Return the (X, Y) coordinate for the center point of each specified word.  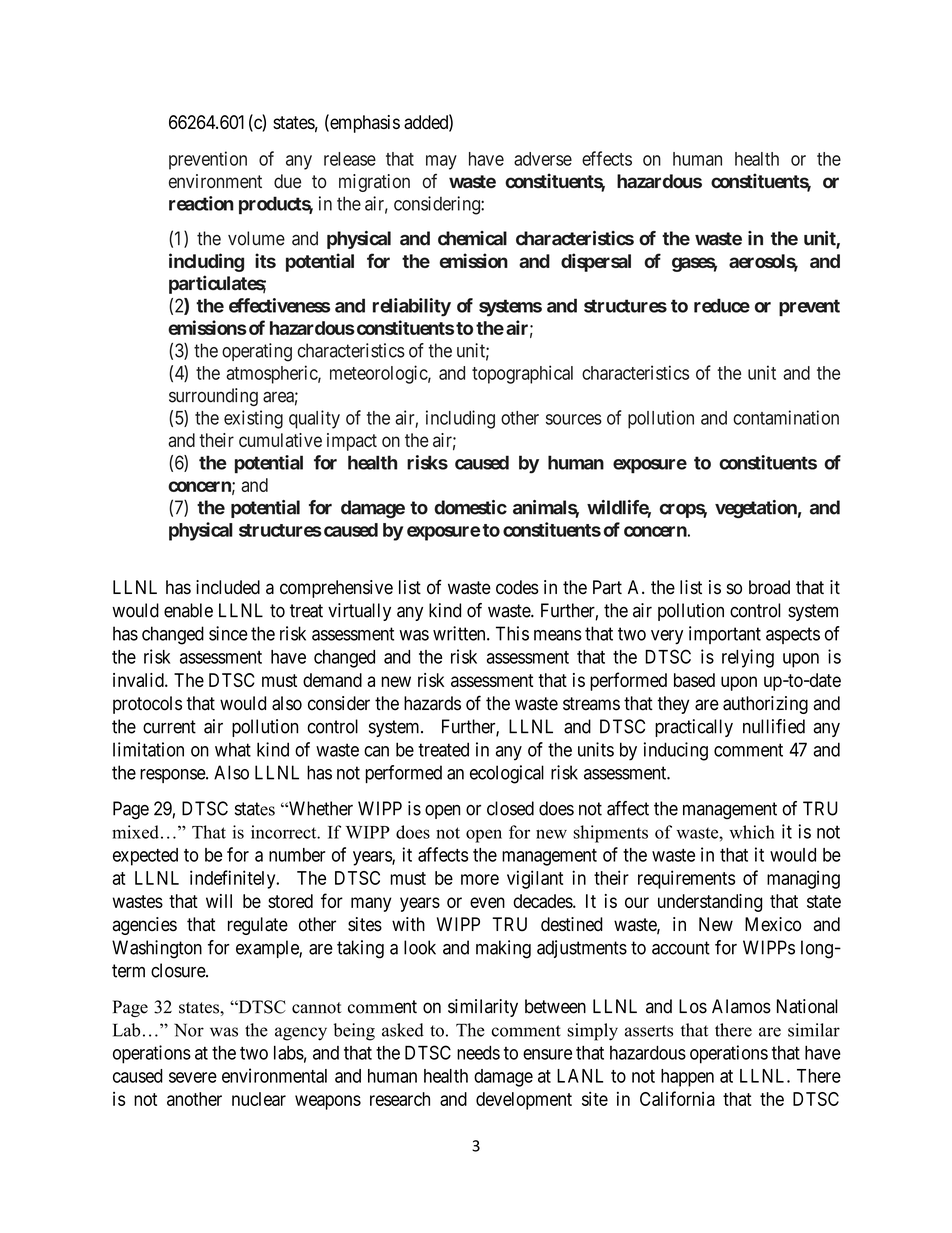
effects (607, 158)
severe (193, 1077)
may (441, 162)
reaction (201, 203)
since (228, 633)
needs (478, 1053)
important (725, 635)
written (460, 633)
